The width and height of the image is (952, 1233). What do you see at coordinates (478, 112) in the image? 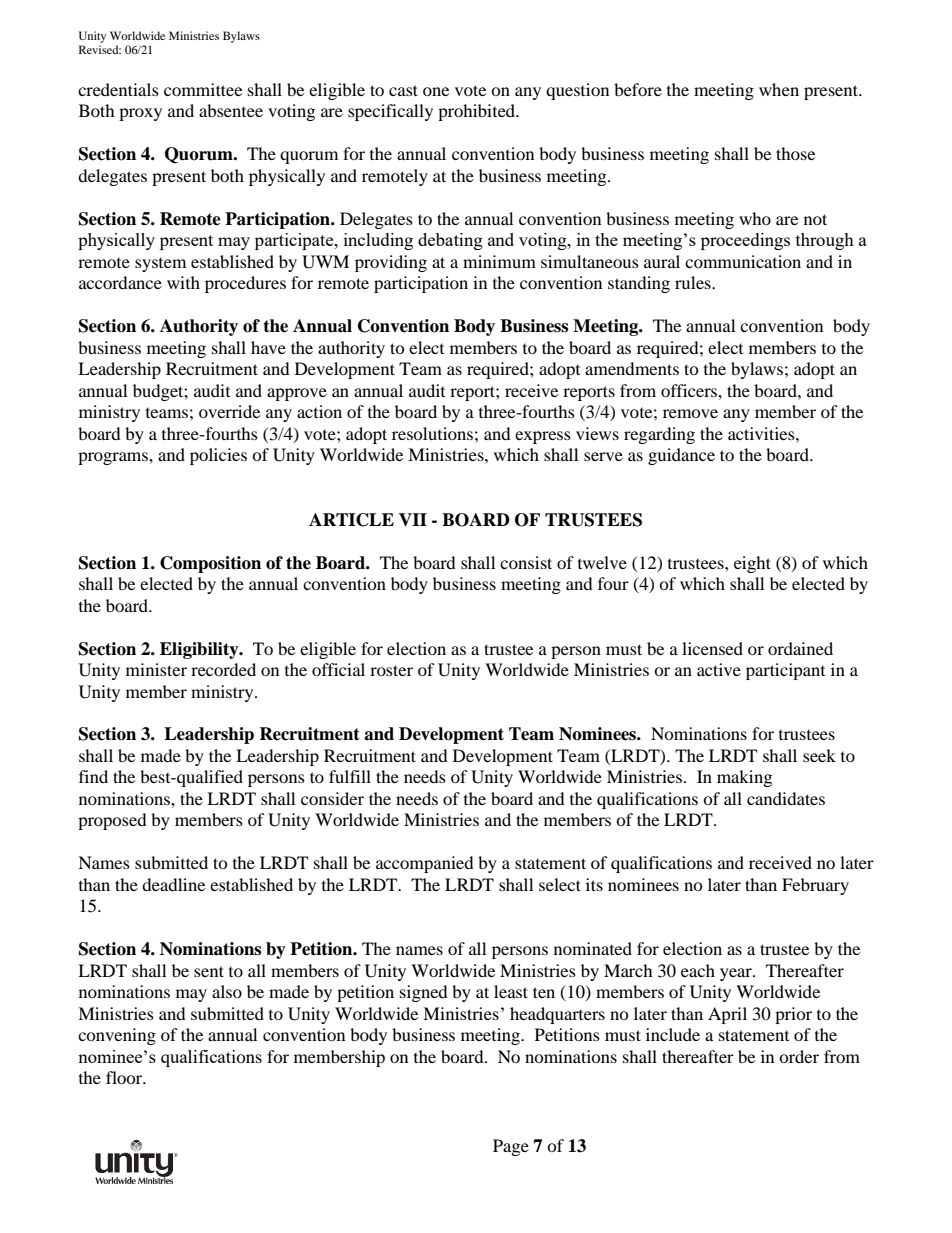
I see `prohibited` at bounding box center [478, 112].
